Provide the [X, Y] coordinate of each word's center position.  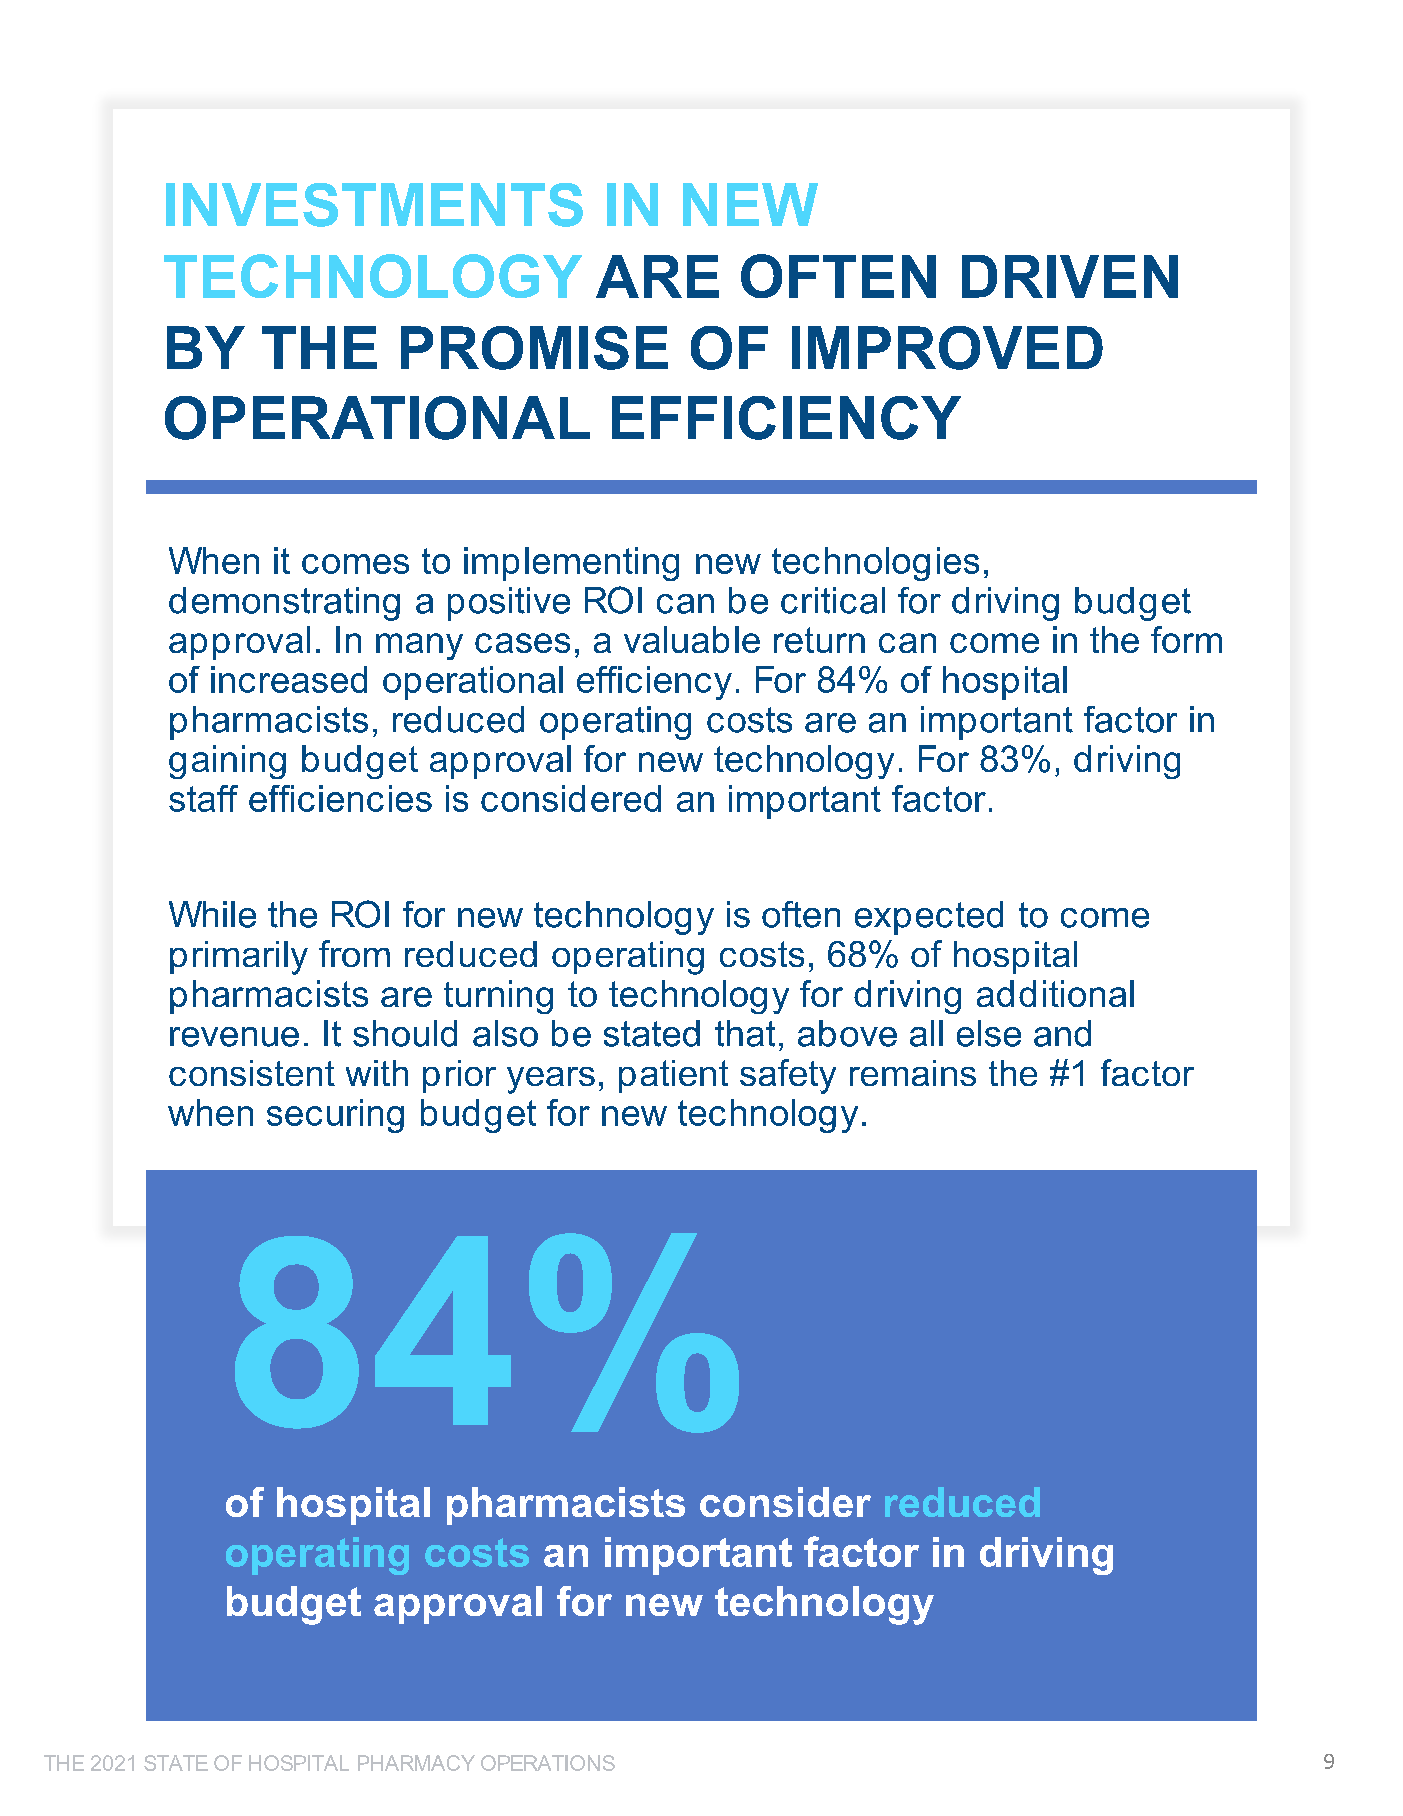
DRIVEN [1070, 276]
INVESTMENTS [374, 205]
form [1186, 639]
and [1062, 1033]
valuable [692, 639]
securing [335, 1116]
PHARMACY [416, 1763]
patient [673, 1076]
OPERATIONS [548, 1763]
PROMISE [534, 348]
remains [913, 1073]
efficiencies [340, 798]
